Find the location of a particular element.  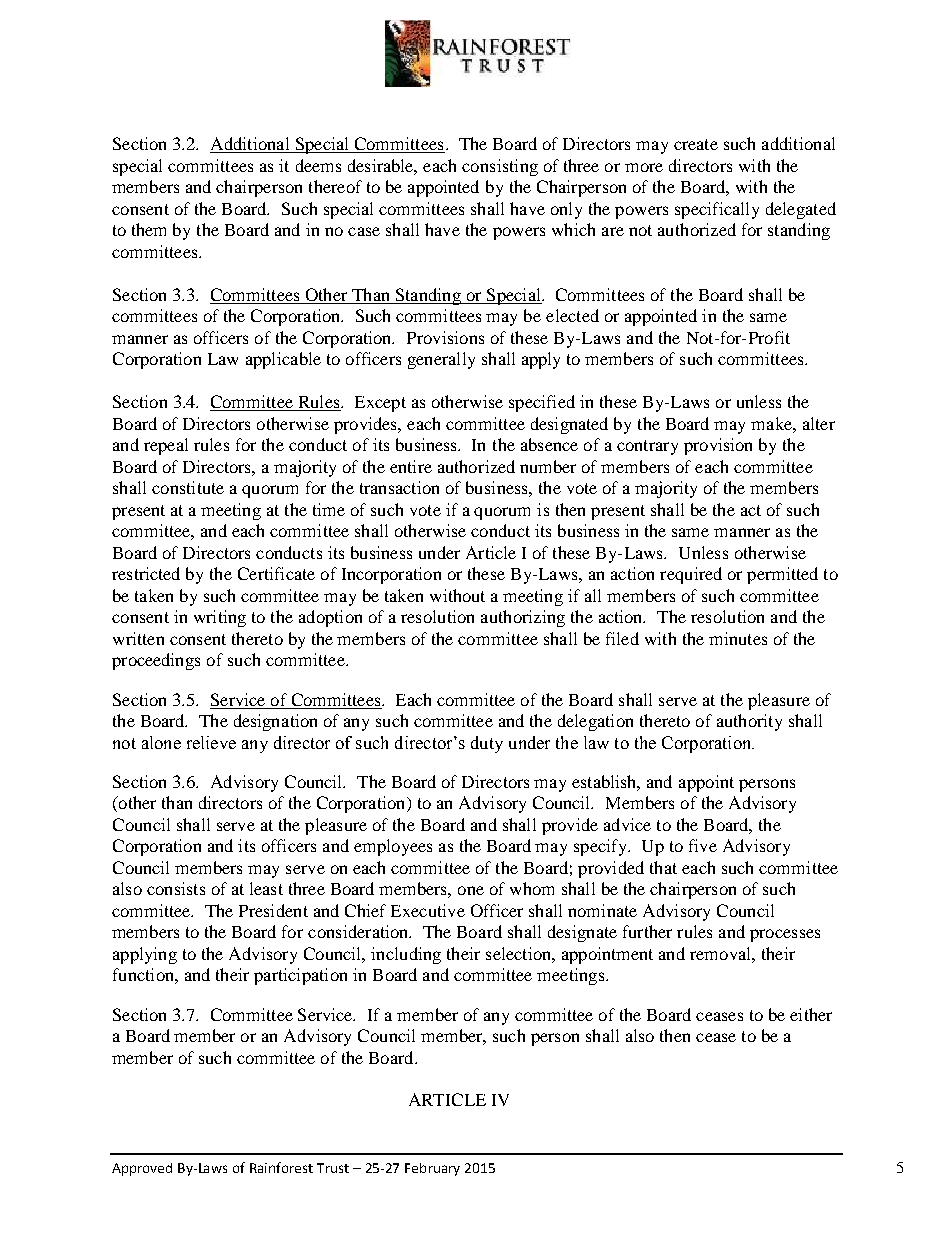

specified is located at coordinates (542, 403).
